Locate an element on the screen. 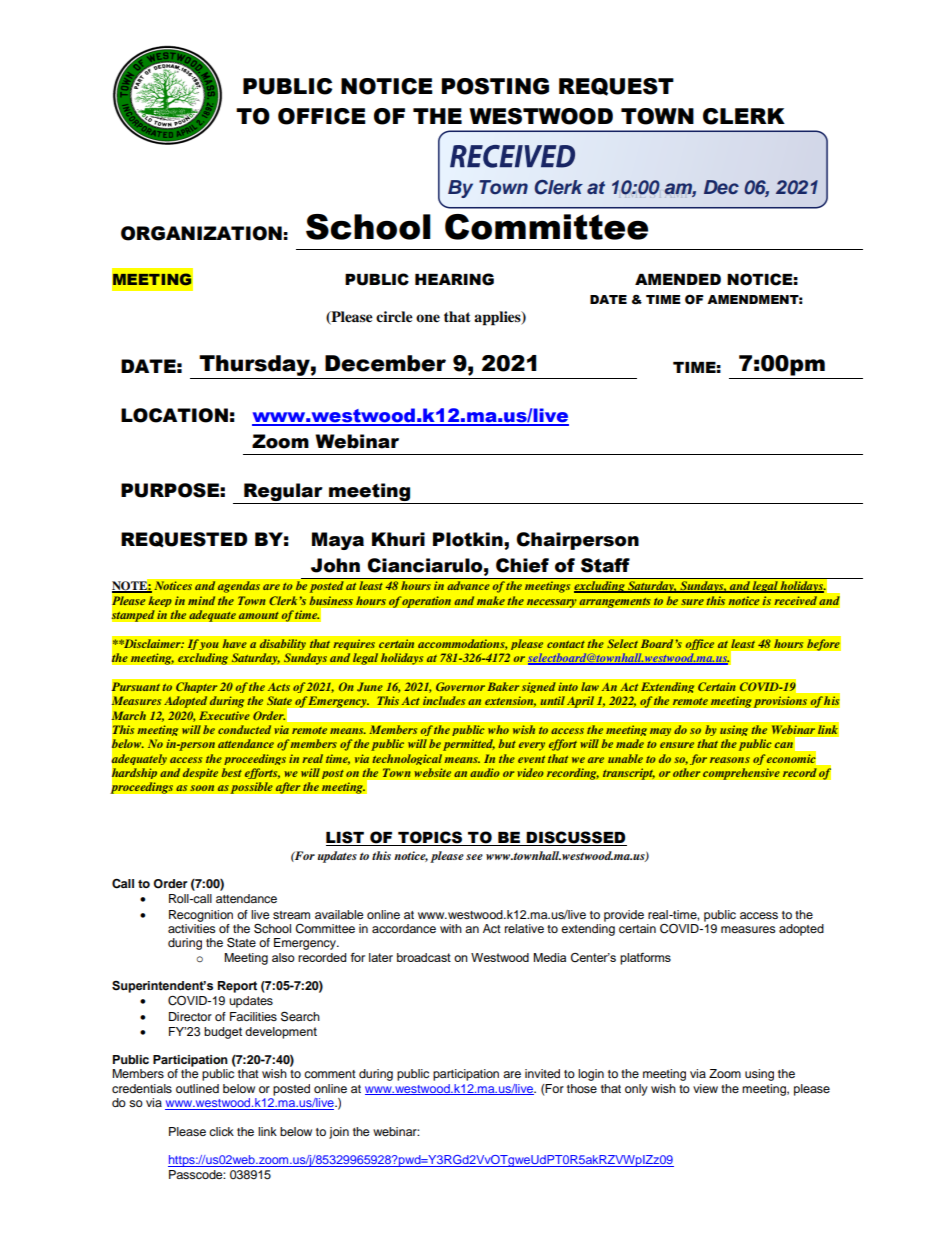 The width and height of the screenshot is (952, 1233). mind is located at coordinates (201, 600).
